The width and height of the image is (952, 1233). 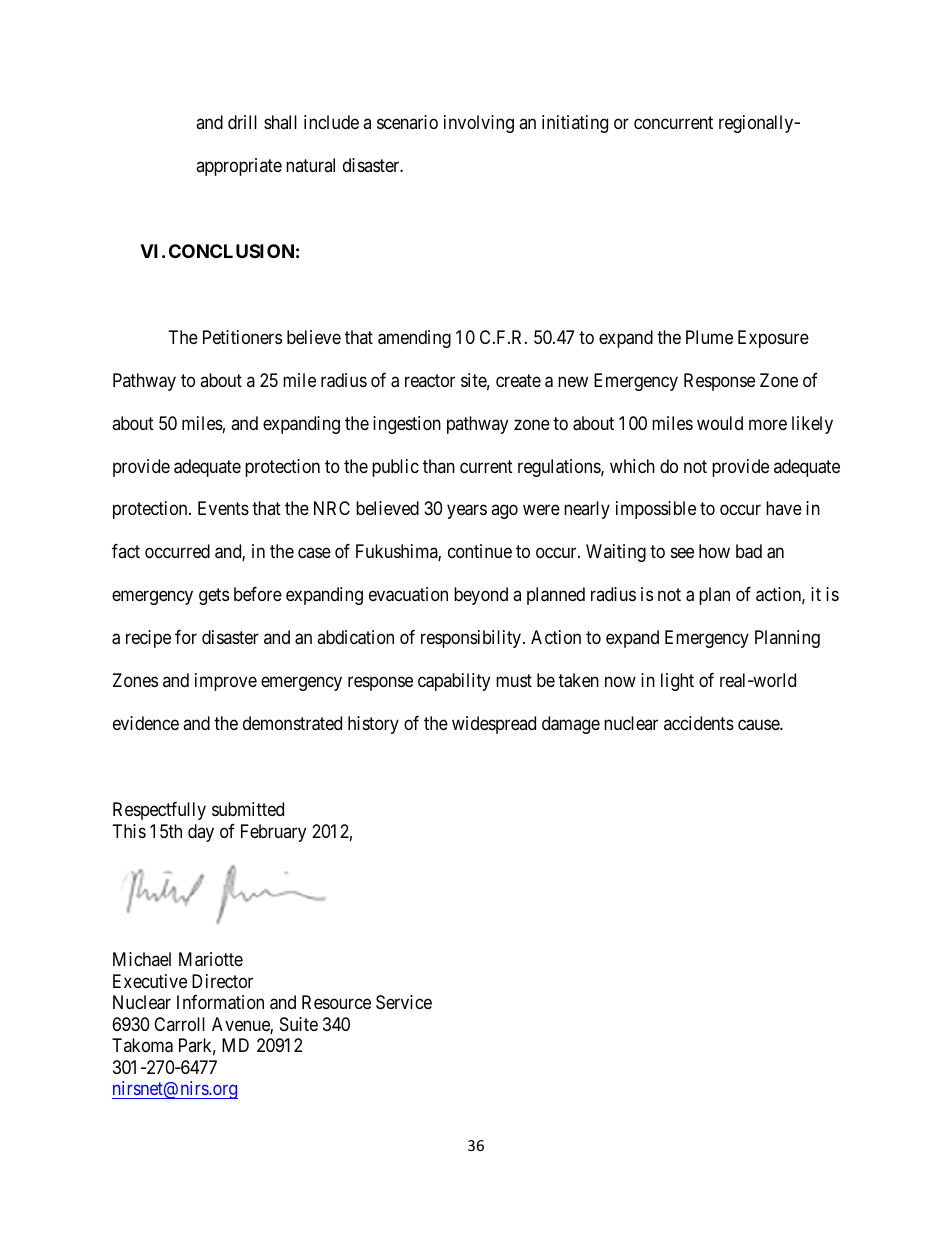 What do you see at coordinates (709, 337) in the image?
I see `Plume` at bounding box center [709, 337].
